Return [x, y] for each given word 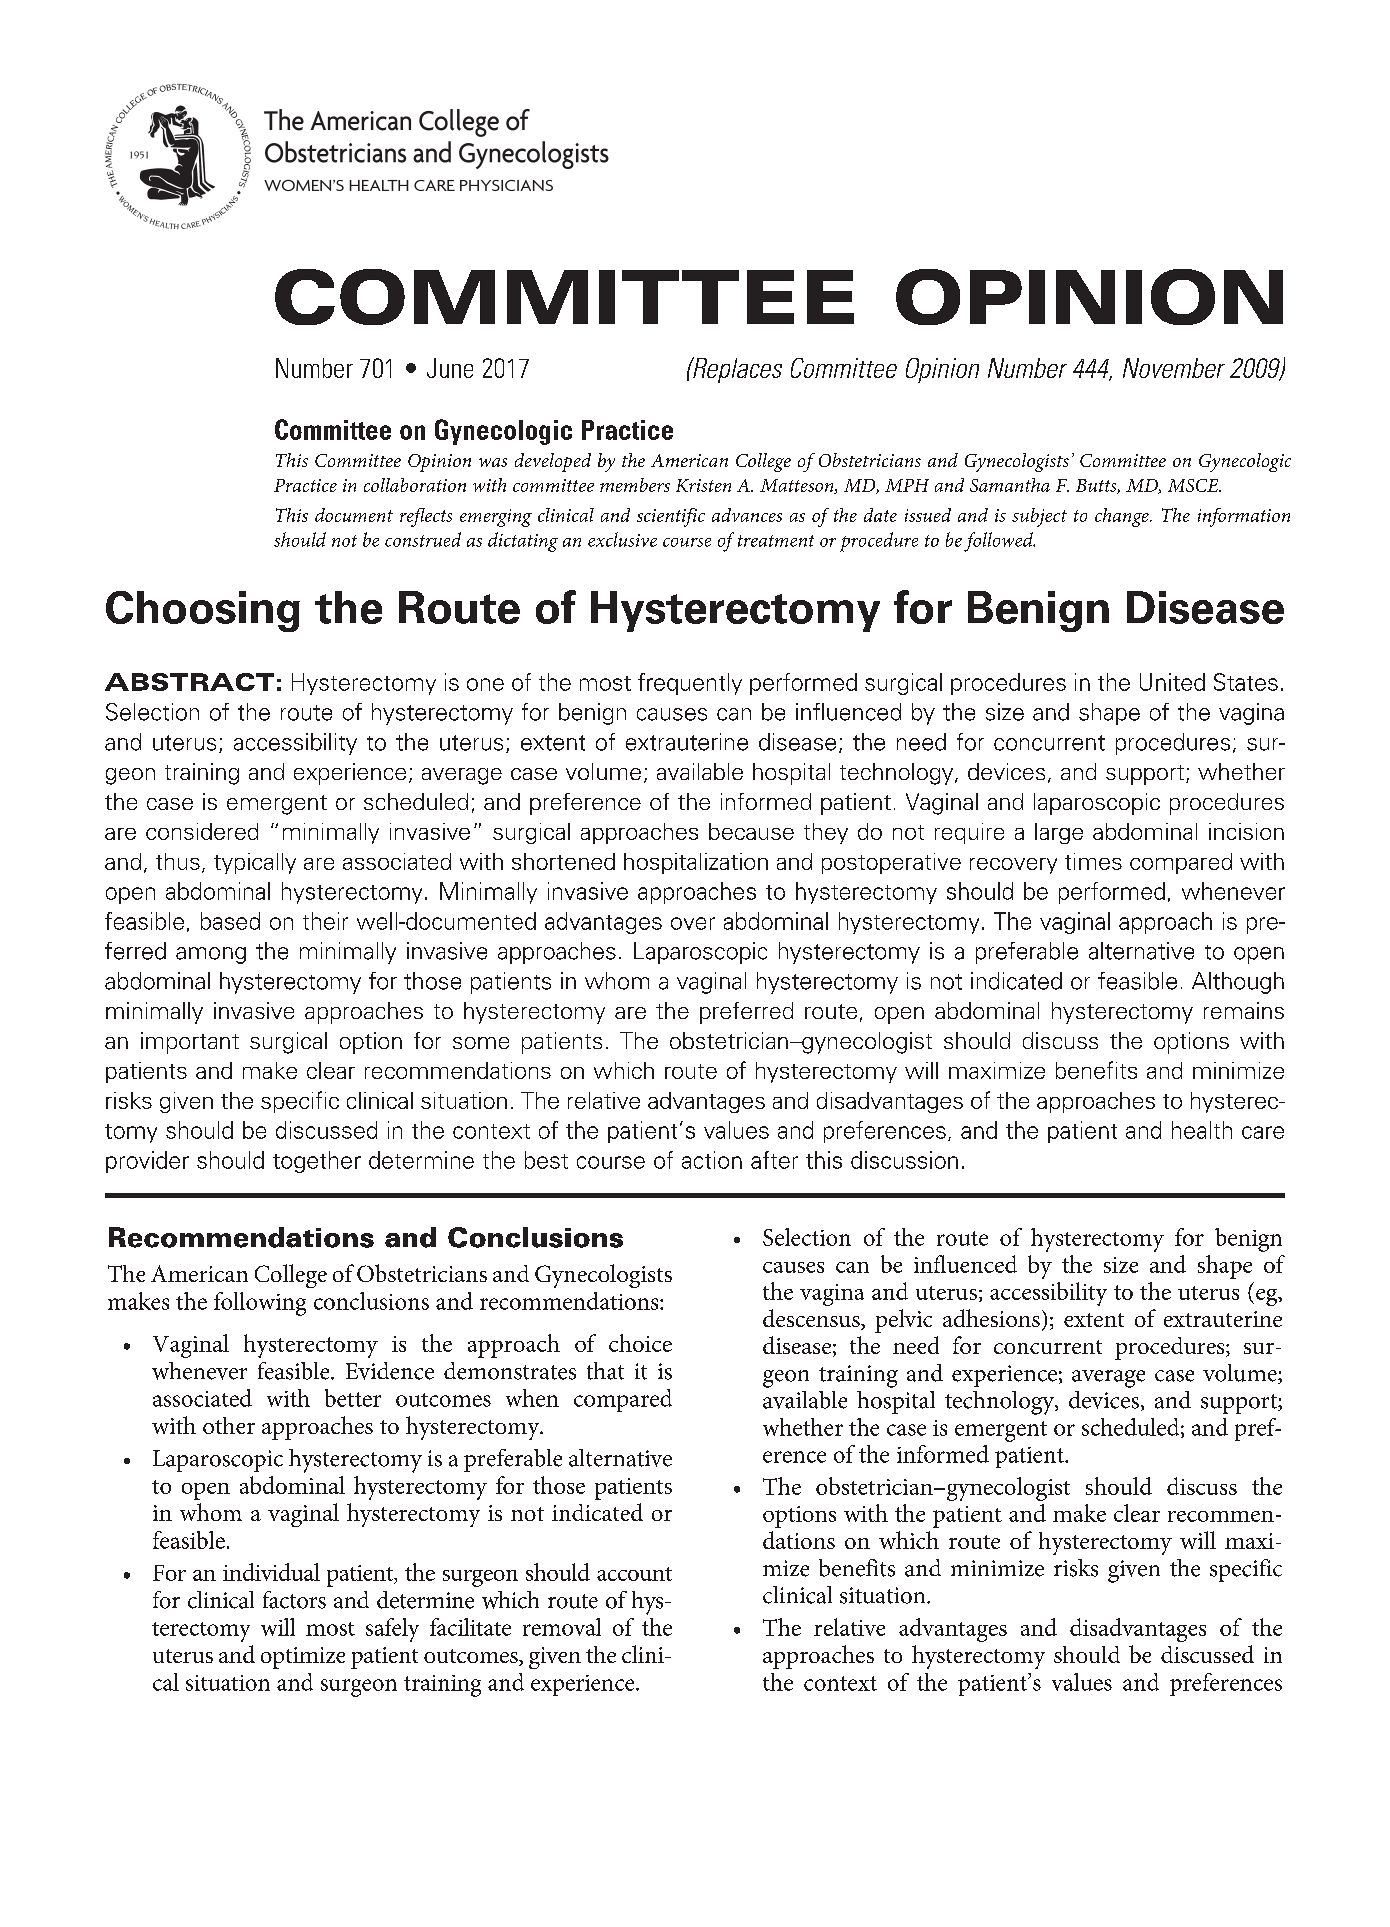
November [1174, 368]
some [481, 1043]
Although [1238, 983]
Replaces [736, 370]
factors [294, 1600]
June [450, 368]
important [190, 1043]
